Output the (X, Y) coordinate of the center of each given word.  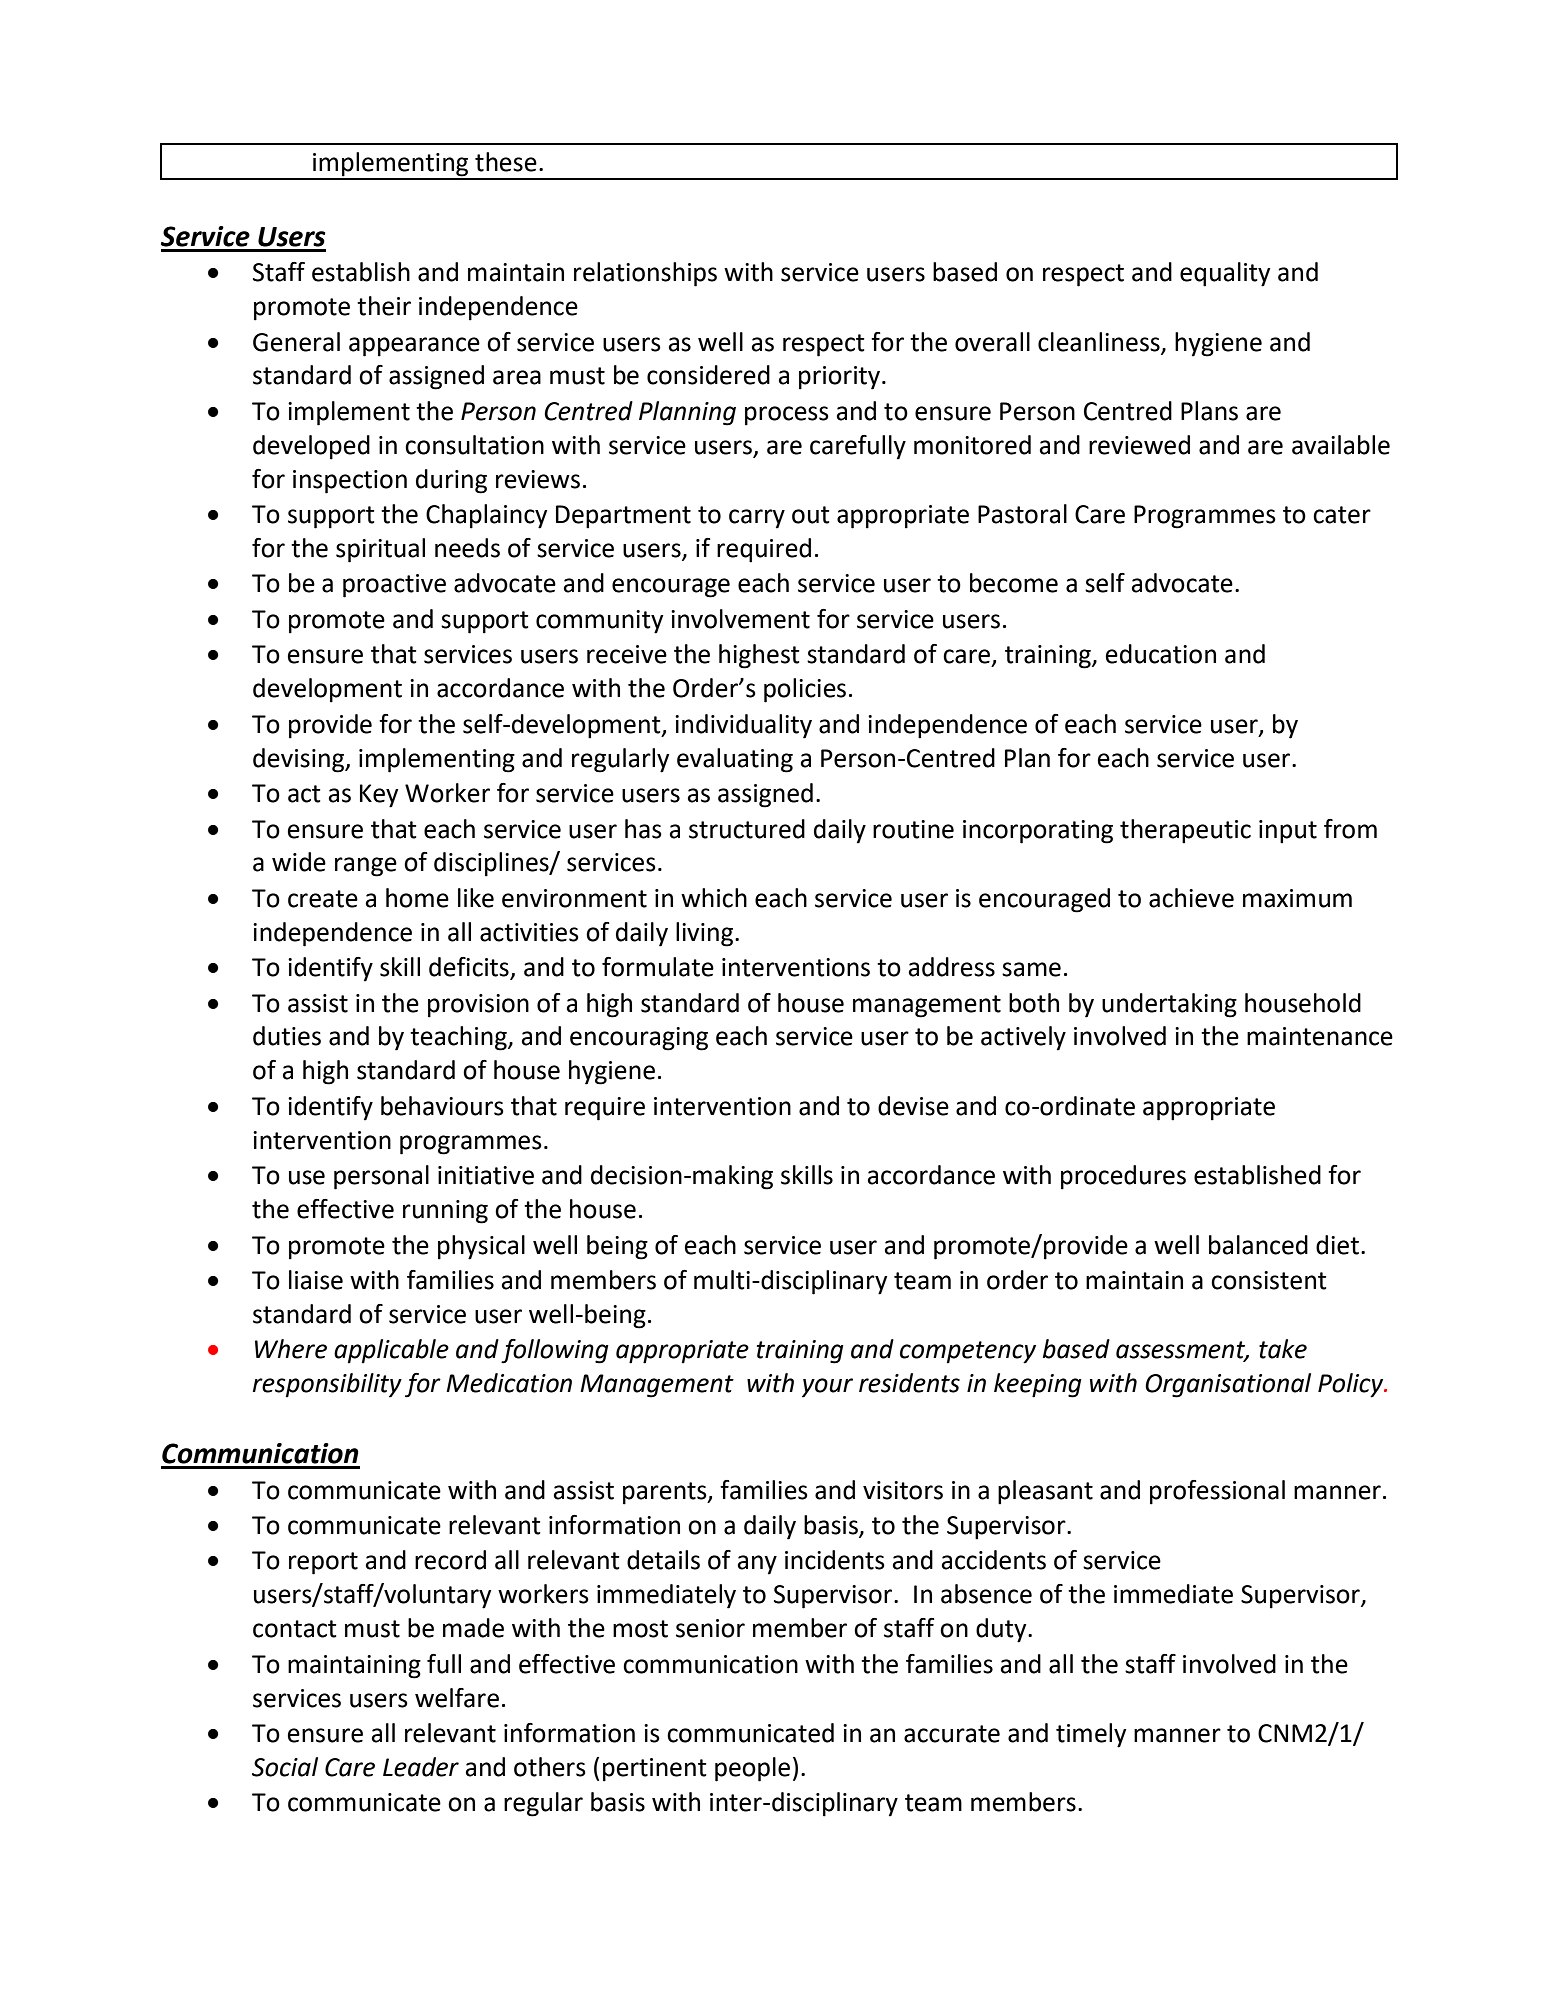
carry (757, 519)
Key (379, 796)
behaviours (442, 1106)
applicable (391, 1351)
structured (747, 829)
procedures (1123, 1177)
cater (1342, 515)
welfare (457, 1698)
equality (1225, 274)
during (451, 481)
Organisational (1228, 1385)
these (506, 162)
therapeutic (1185, 831)
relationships (645, 274)
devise (913, 1106)
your (827, 1388)
